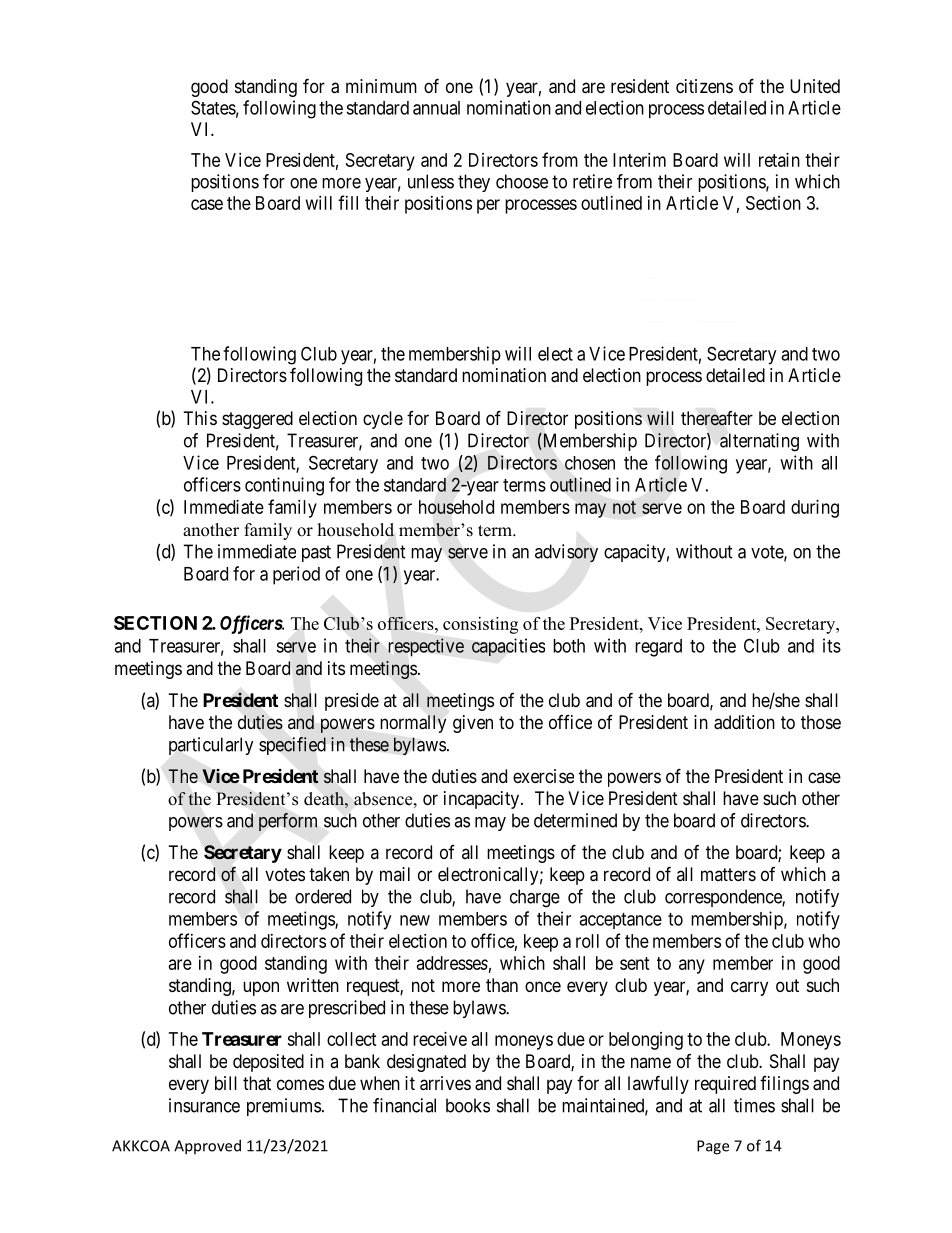 The image size is (952, 1233). What do you see at coordinates (779, 160) in the screenshot?
I see `retain` at bounding box center [779, 160].
